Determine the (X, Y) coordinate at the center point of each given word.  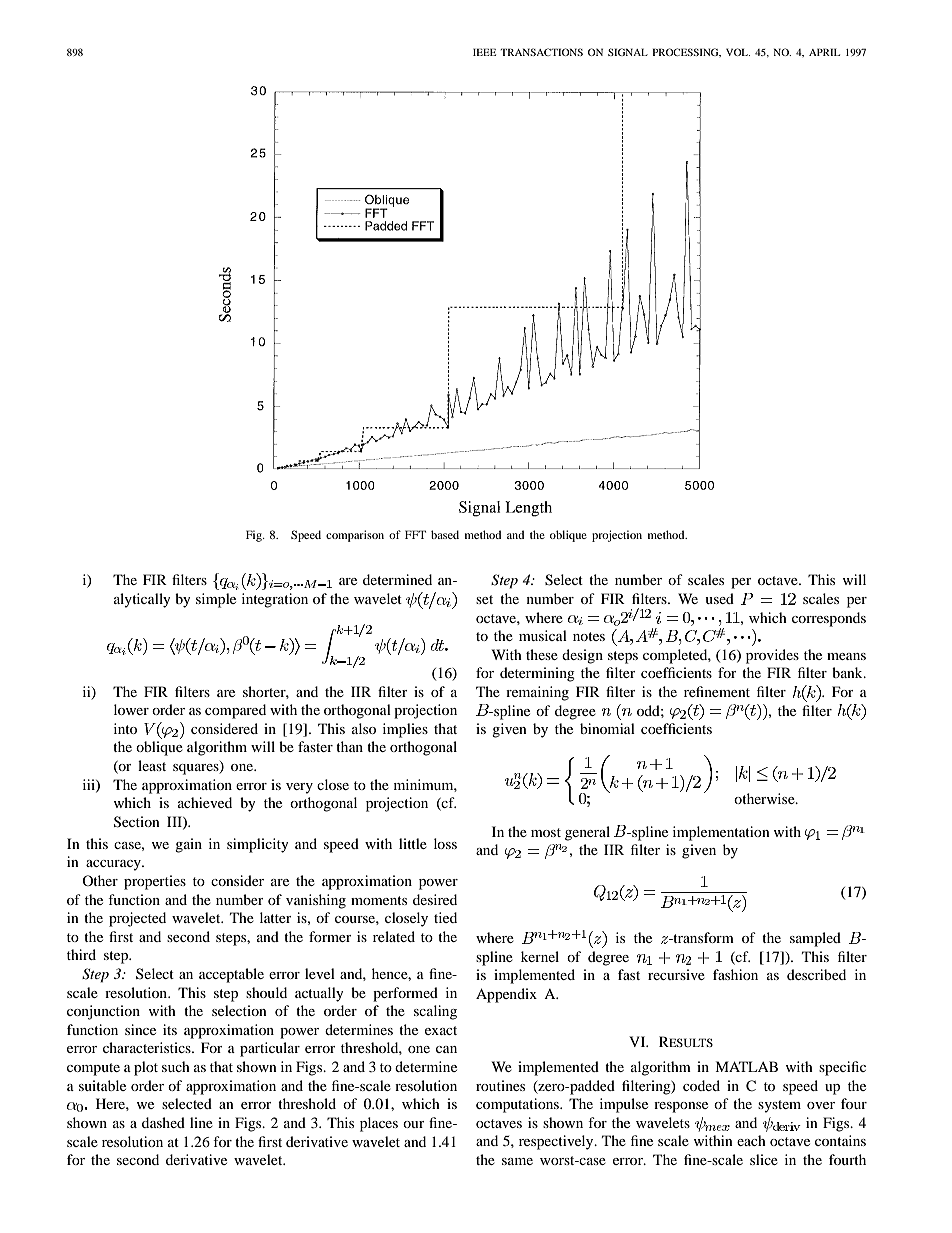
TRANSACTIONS (541, 52)
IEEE (484, 52)
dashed (163, 1122)
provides (772, 656)
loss (445, 843)
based (445, 534)
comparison (355, 536)
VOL (738, 52)
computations (518, 1105)
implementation (721, 833)
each (751, 1140)
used (719, 598)
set (484, 599)
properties (155, 882)
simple (216, 600)
